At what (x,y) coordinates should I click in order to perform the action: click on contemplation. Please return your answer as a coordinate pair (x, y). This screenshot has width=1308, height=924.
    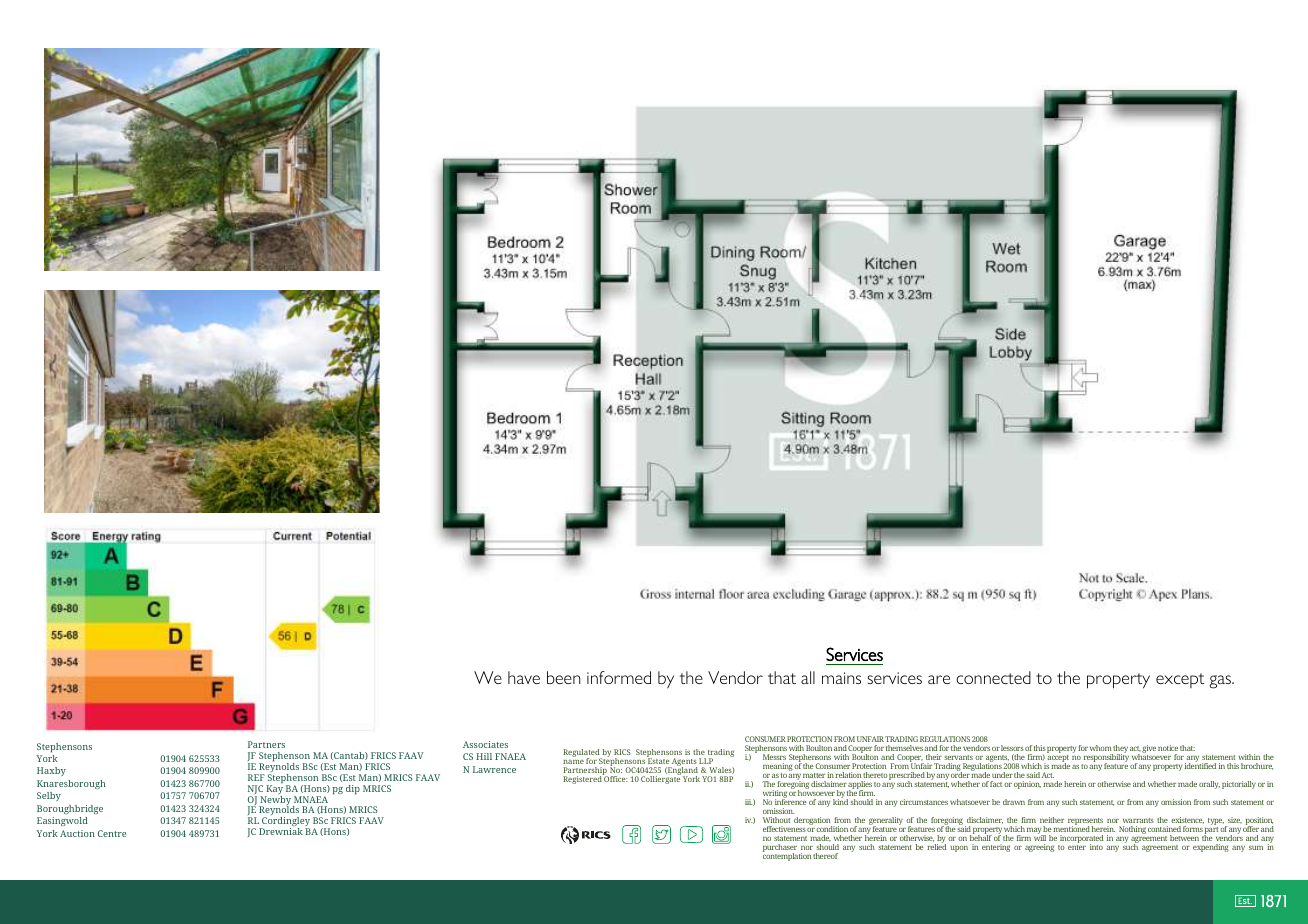
    Looking at the image, I should click on (787, 856).
